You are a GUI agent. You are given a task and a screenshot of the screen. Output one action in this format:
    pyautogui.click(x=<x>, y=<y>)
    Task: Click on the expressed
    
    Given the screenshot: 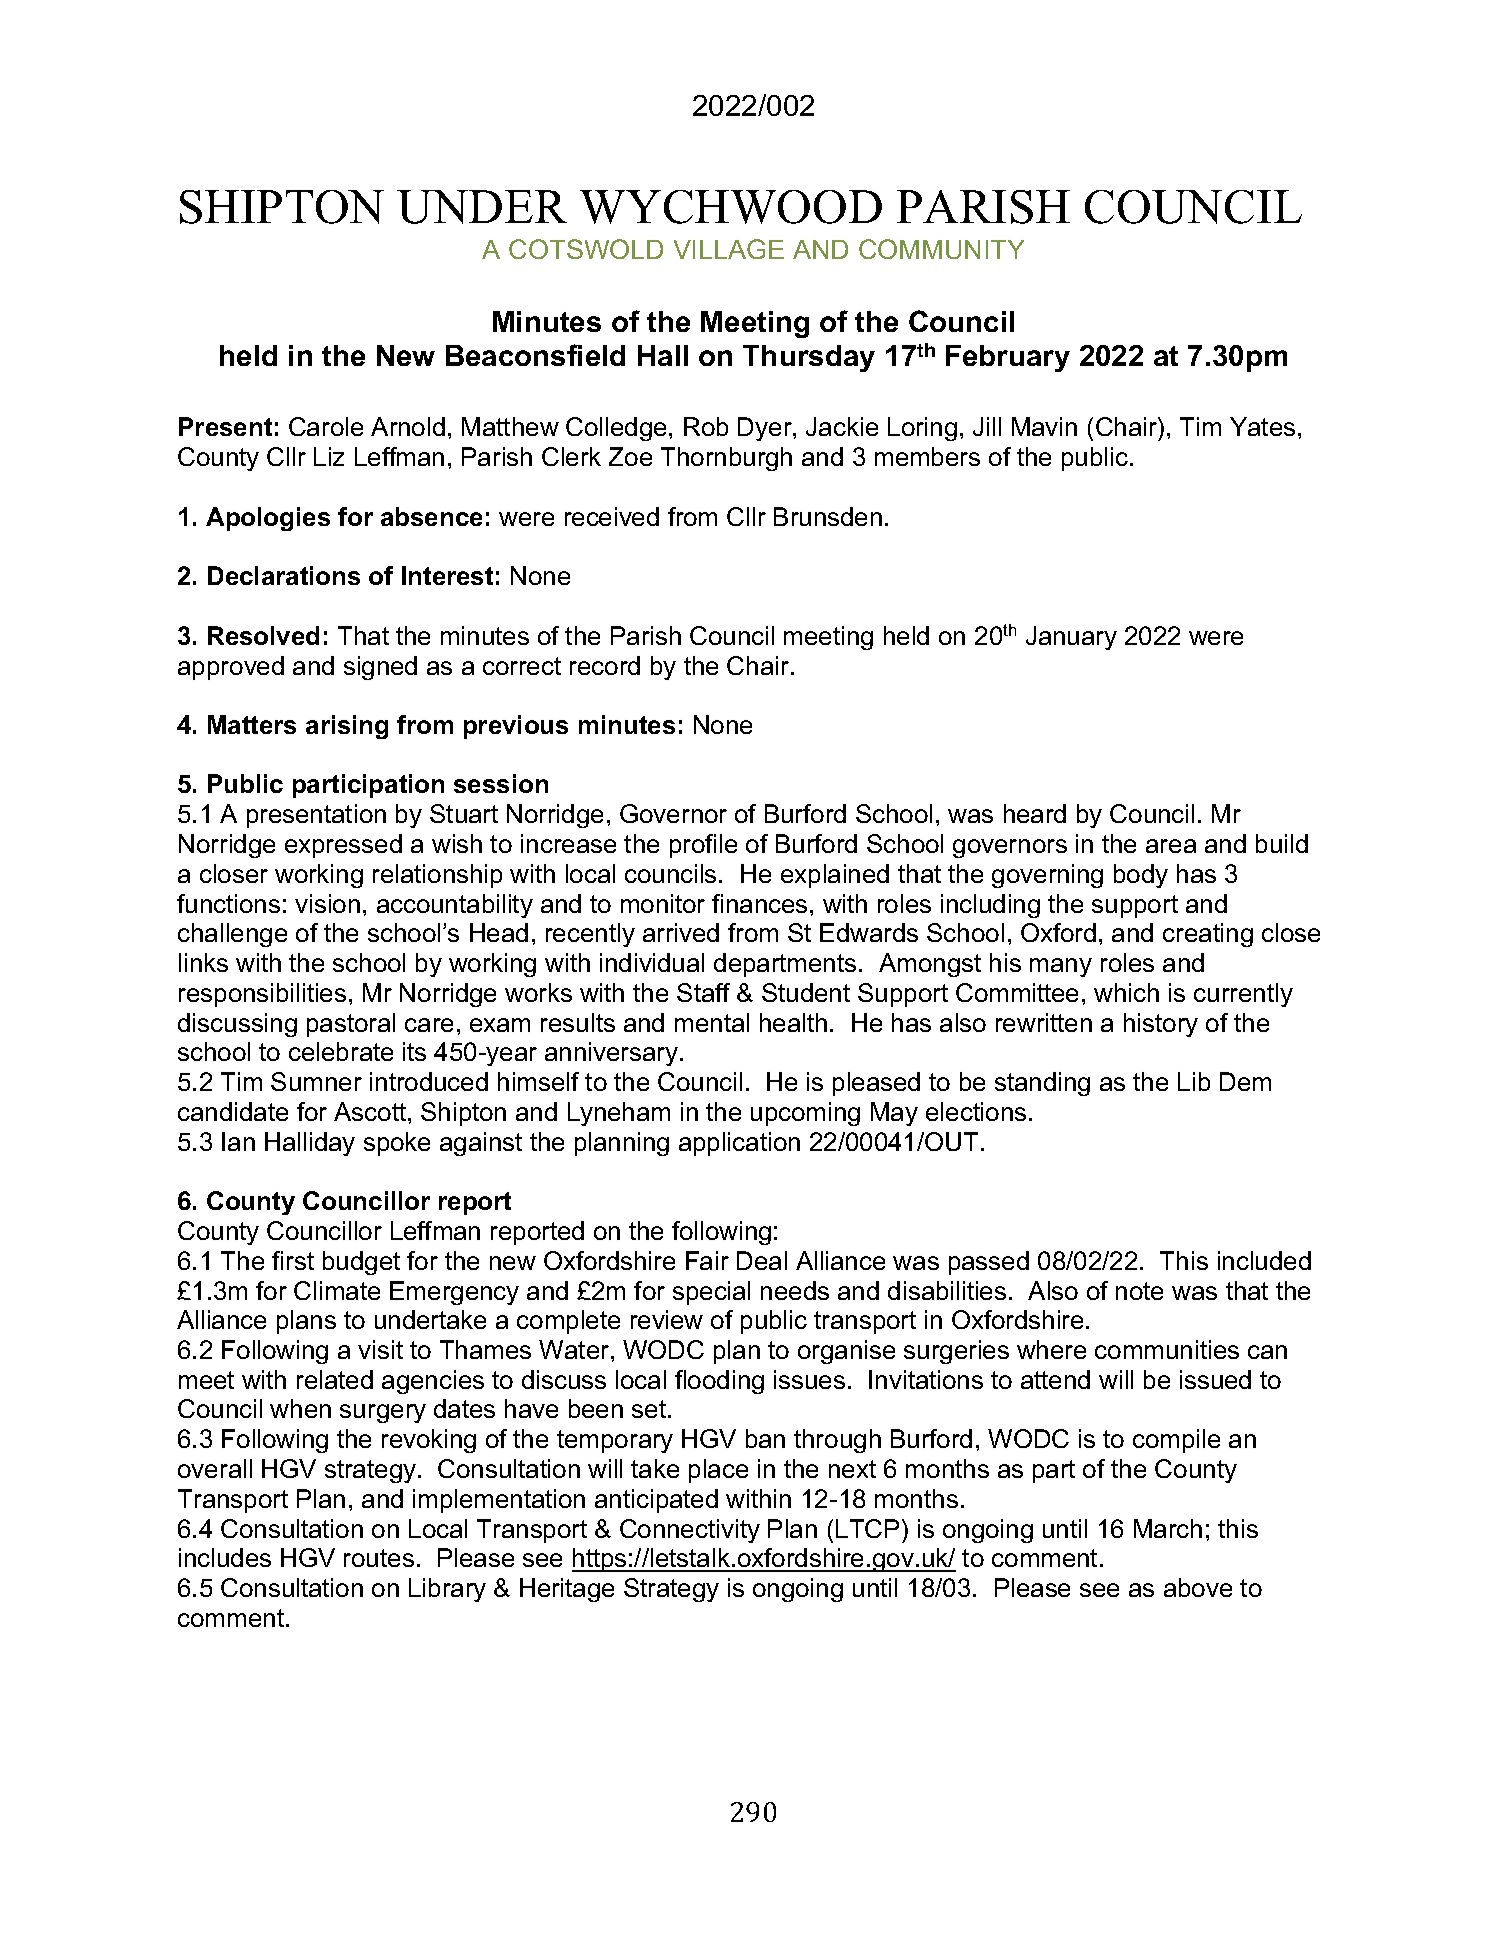 What is the action you would take?
    pyautogui.click(x=343, y=846)
